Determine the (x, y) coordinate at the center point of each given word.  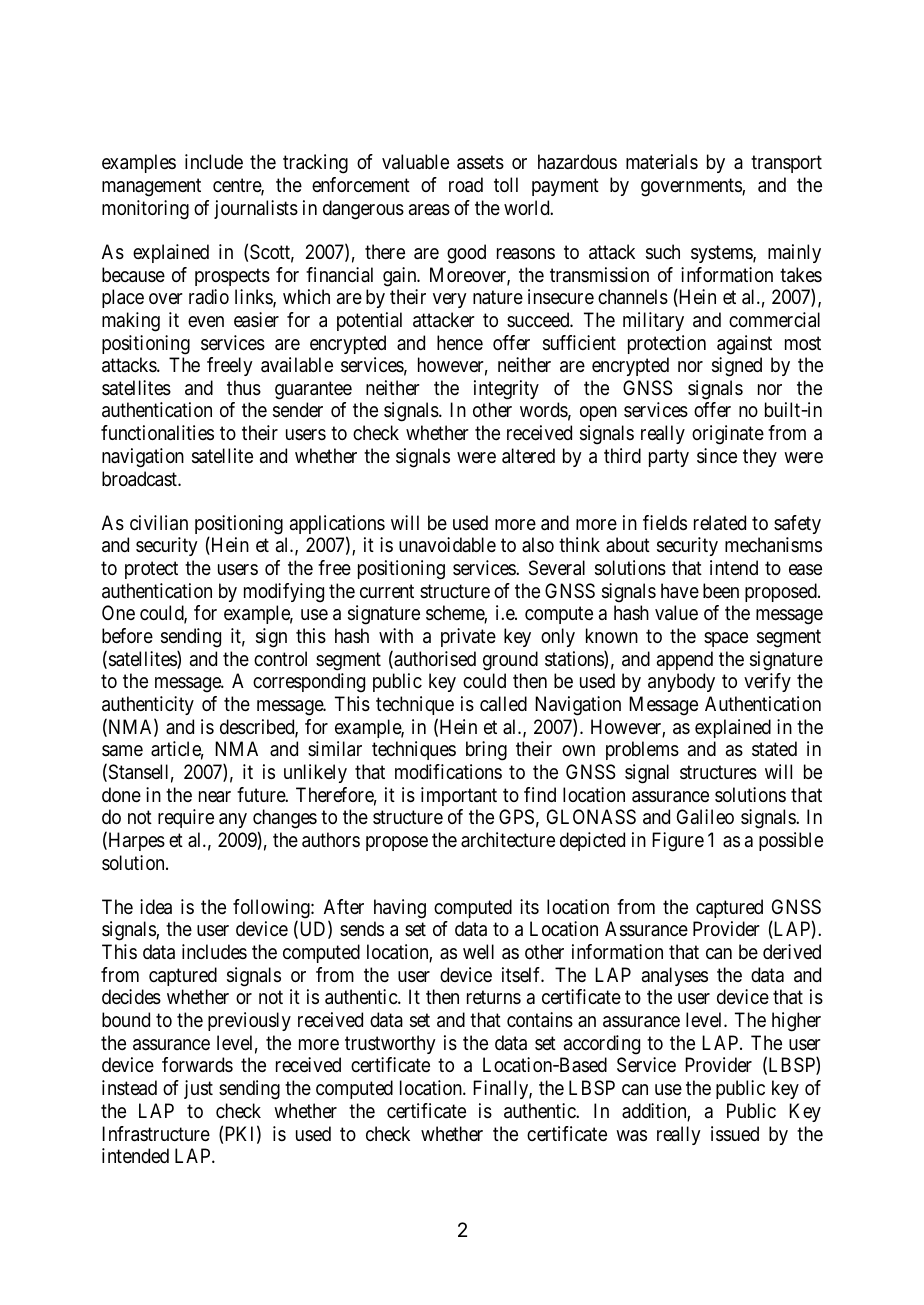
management (151, 188)
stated (774, 749)
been (721, 591)
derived (792, 951)
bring (486, 751)
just (198, 1089)
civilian (159, 523)
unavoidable (447, 545)
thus (244, 388)
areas (429, 210)
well (478, 951)
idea (156, 907)
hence (460, 343)
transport (786, 164)
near (215, 797)
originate (728, 435)
